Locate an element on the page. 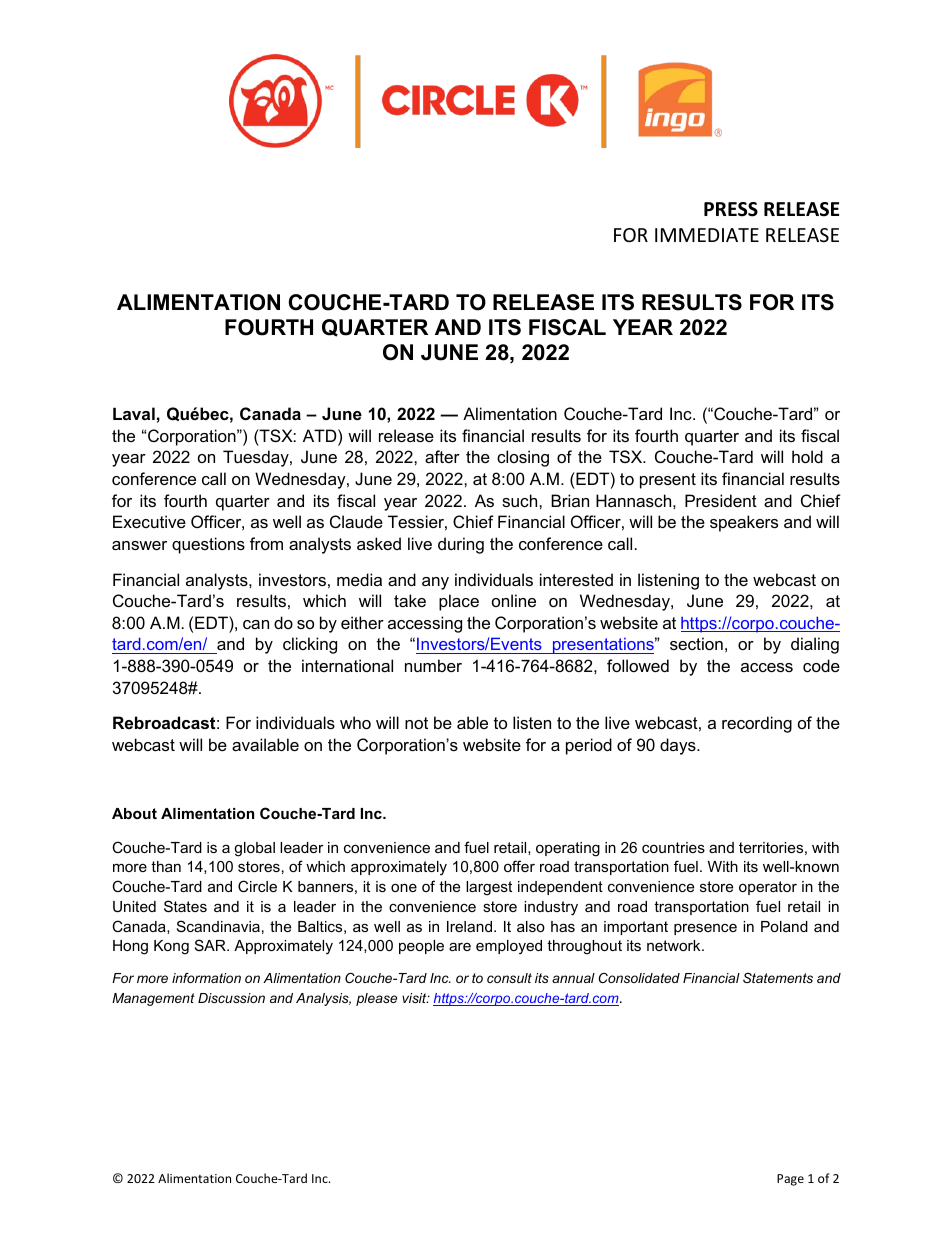 This image has height=1233, width=952. recording is located at coordinates (757, 724).
